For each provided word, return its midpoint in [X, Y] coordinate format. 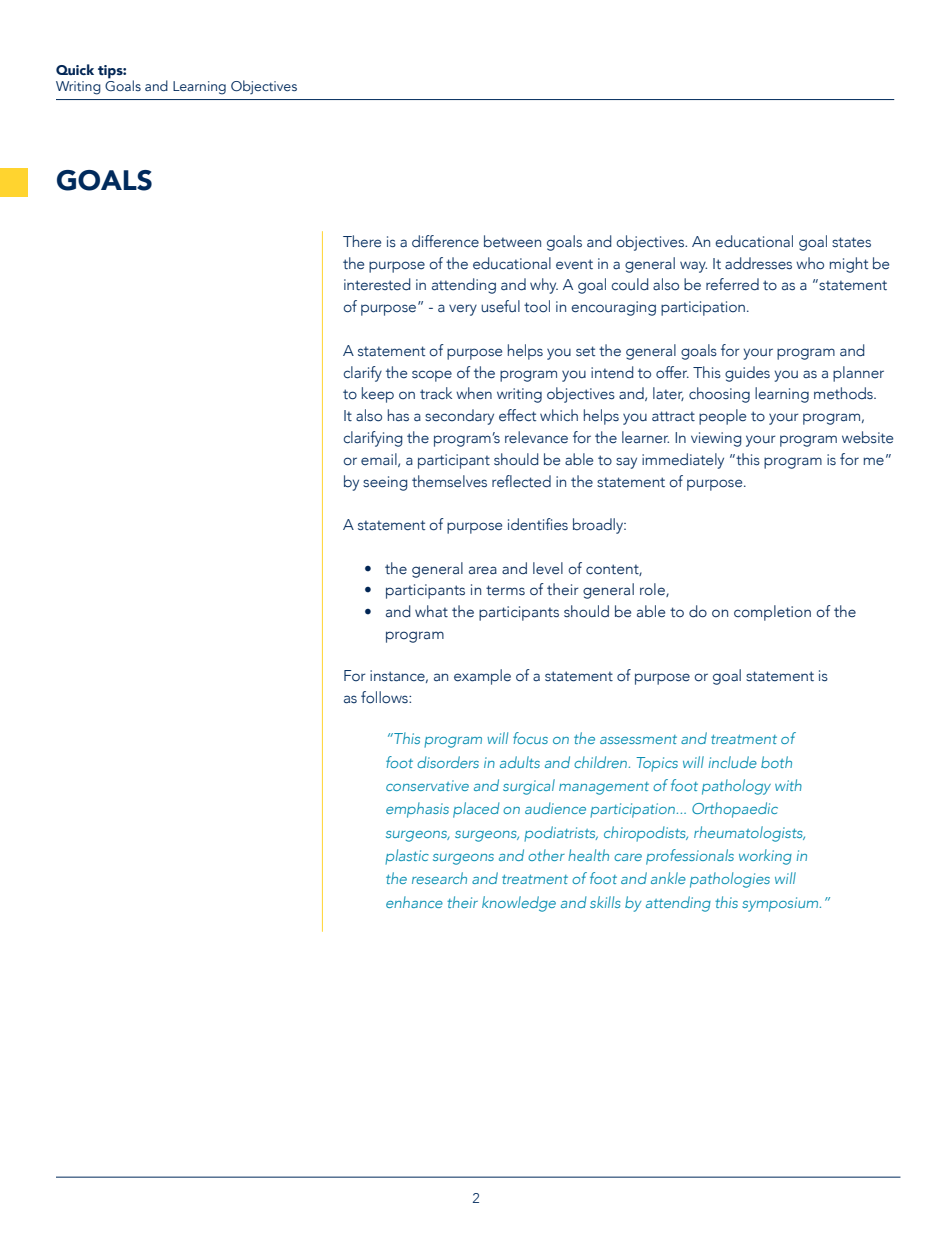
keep [378, 395]
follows [385, 697]
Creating [83, 88]
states [851, 242]
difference [445, 241]
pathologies [730, 880]
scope [432, 376]
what [431, 611]
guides [747, 374]
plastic [407, 857]
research [439, 878]
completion [772, 613]
